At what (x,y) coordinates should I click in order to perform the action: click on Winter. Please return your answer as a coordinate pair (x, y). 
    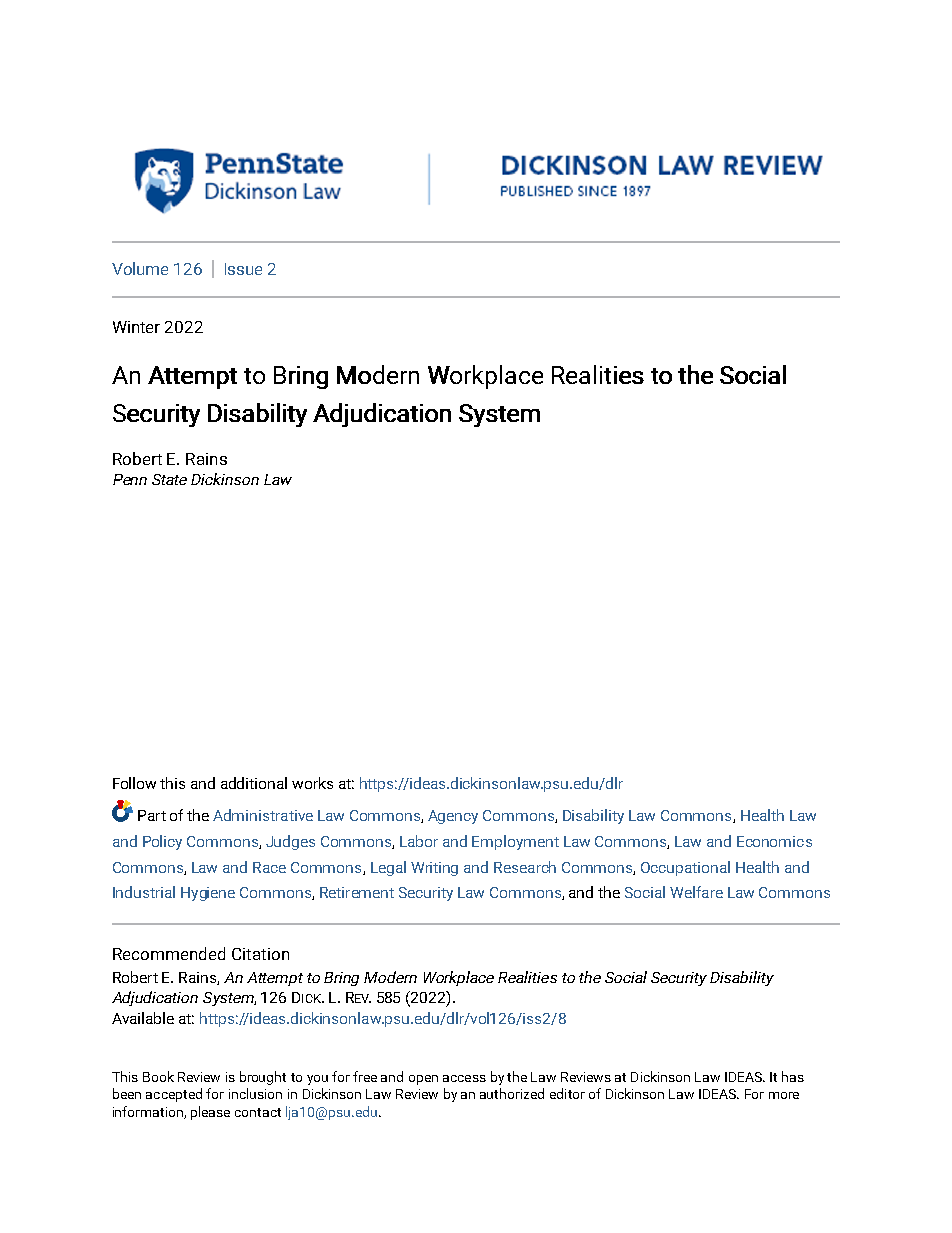
    Looking at the image, I should click on (136, 327).
